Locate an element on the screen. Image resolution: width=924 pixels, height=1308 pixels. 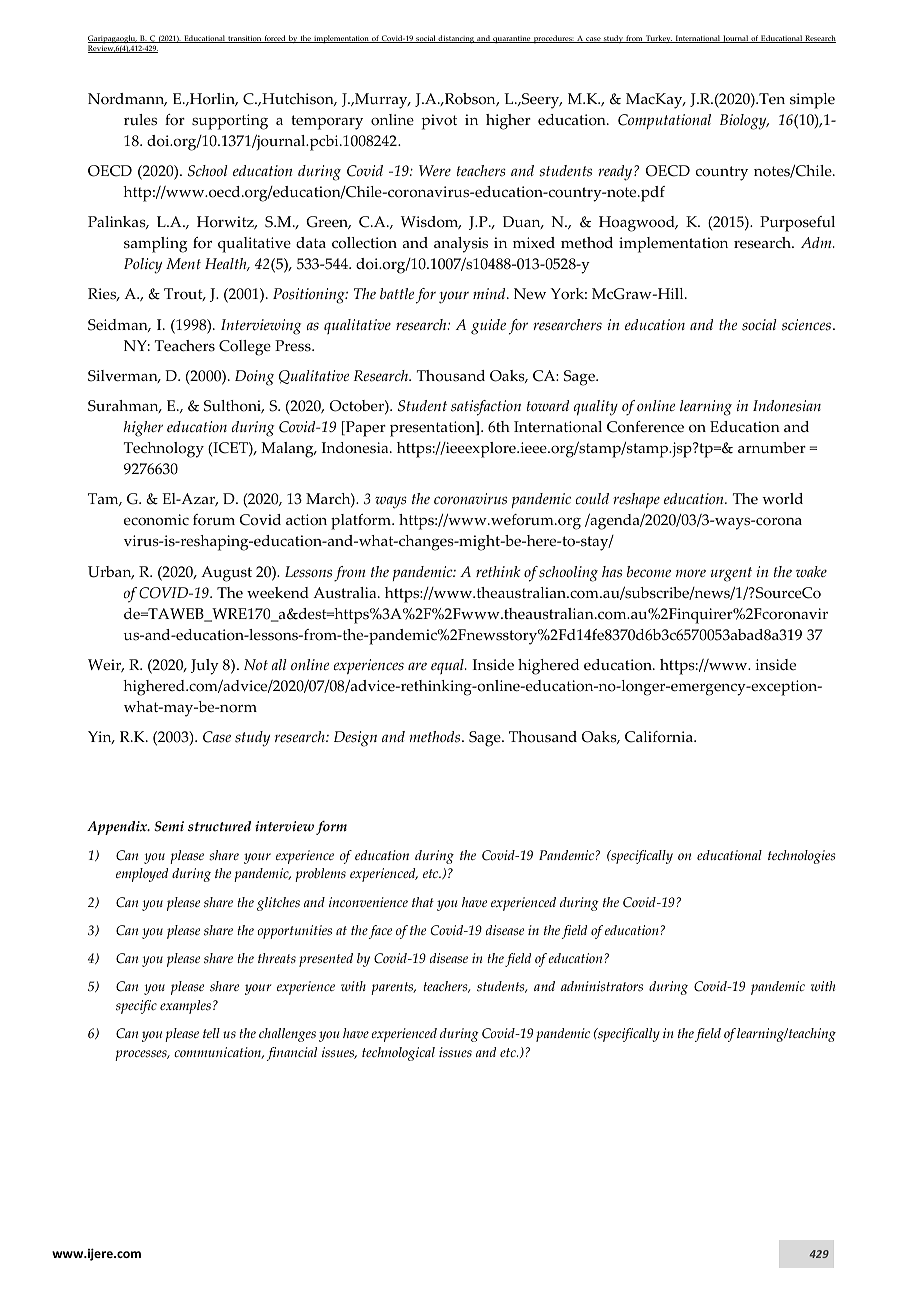
Design is located at coordinates (355, 739).
